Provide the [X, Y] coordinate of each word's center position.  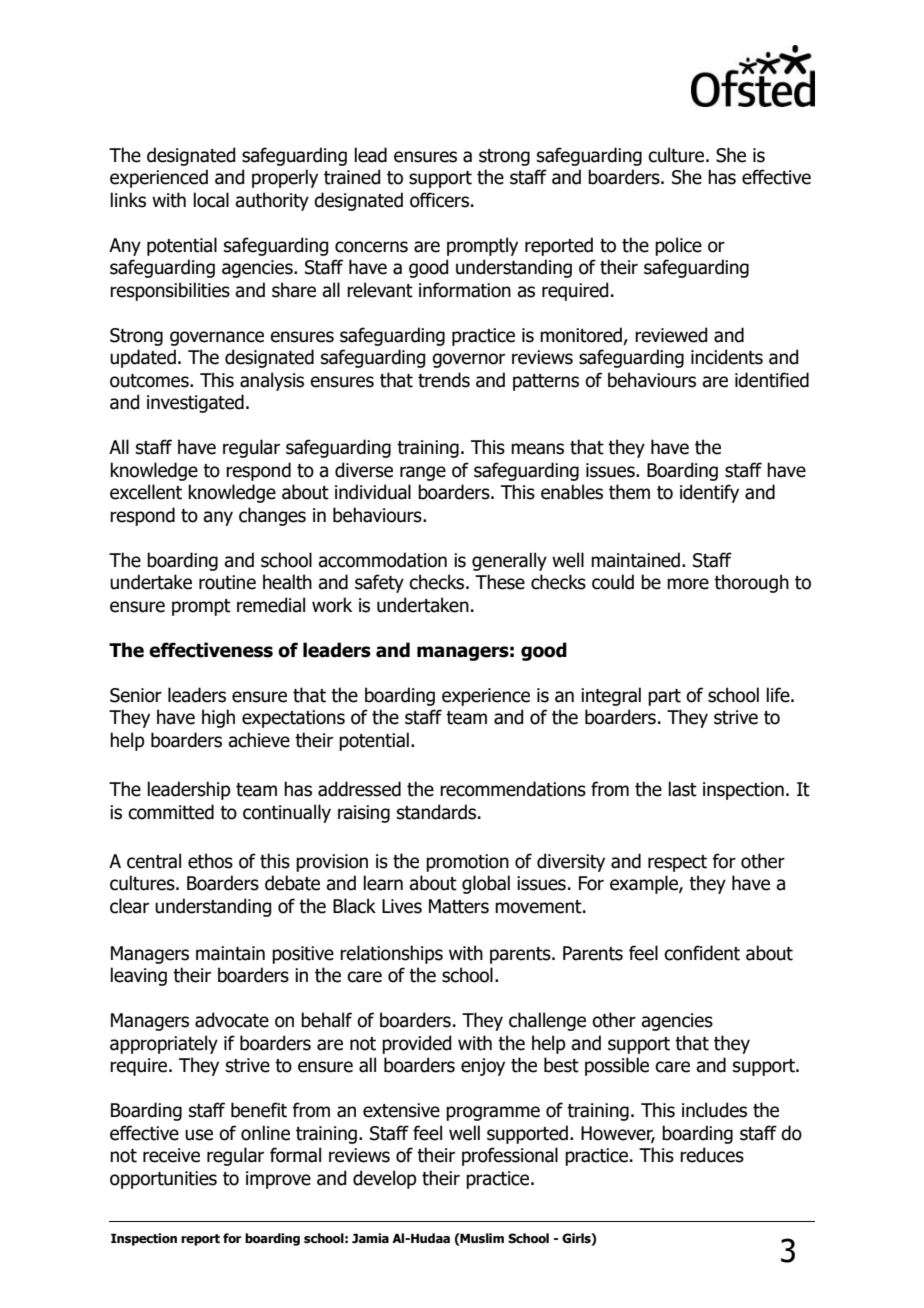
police [678, 246]
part [664, 697]
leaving [138, 976]
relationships [391, 954]
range [423, 473]
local [211, 200]
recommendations [513, 789]
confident [702, 953]
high [218, 718]
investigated [195, 403]
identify [709, 493]
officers [439, 200]
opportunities [163, 1180]
